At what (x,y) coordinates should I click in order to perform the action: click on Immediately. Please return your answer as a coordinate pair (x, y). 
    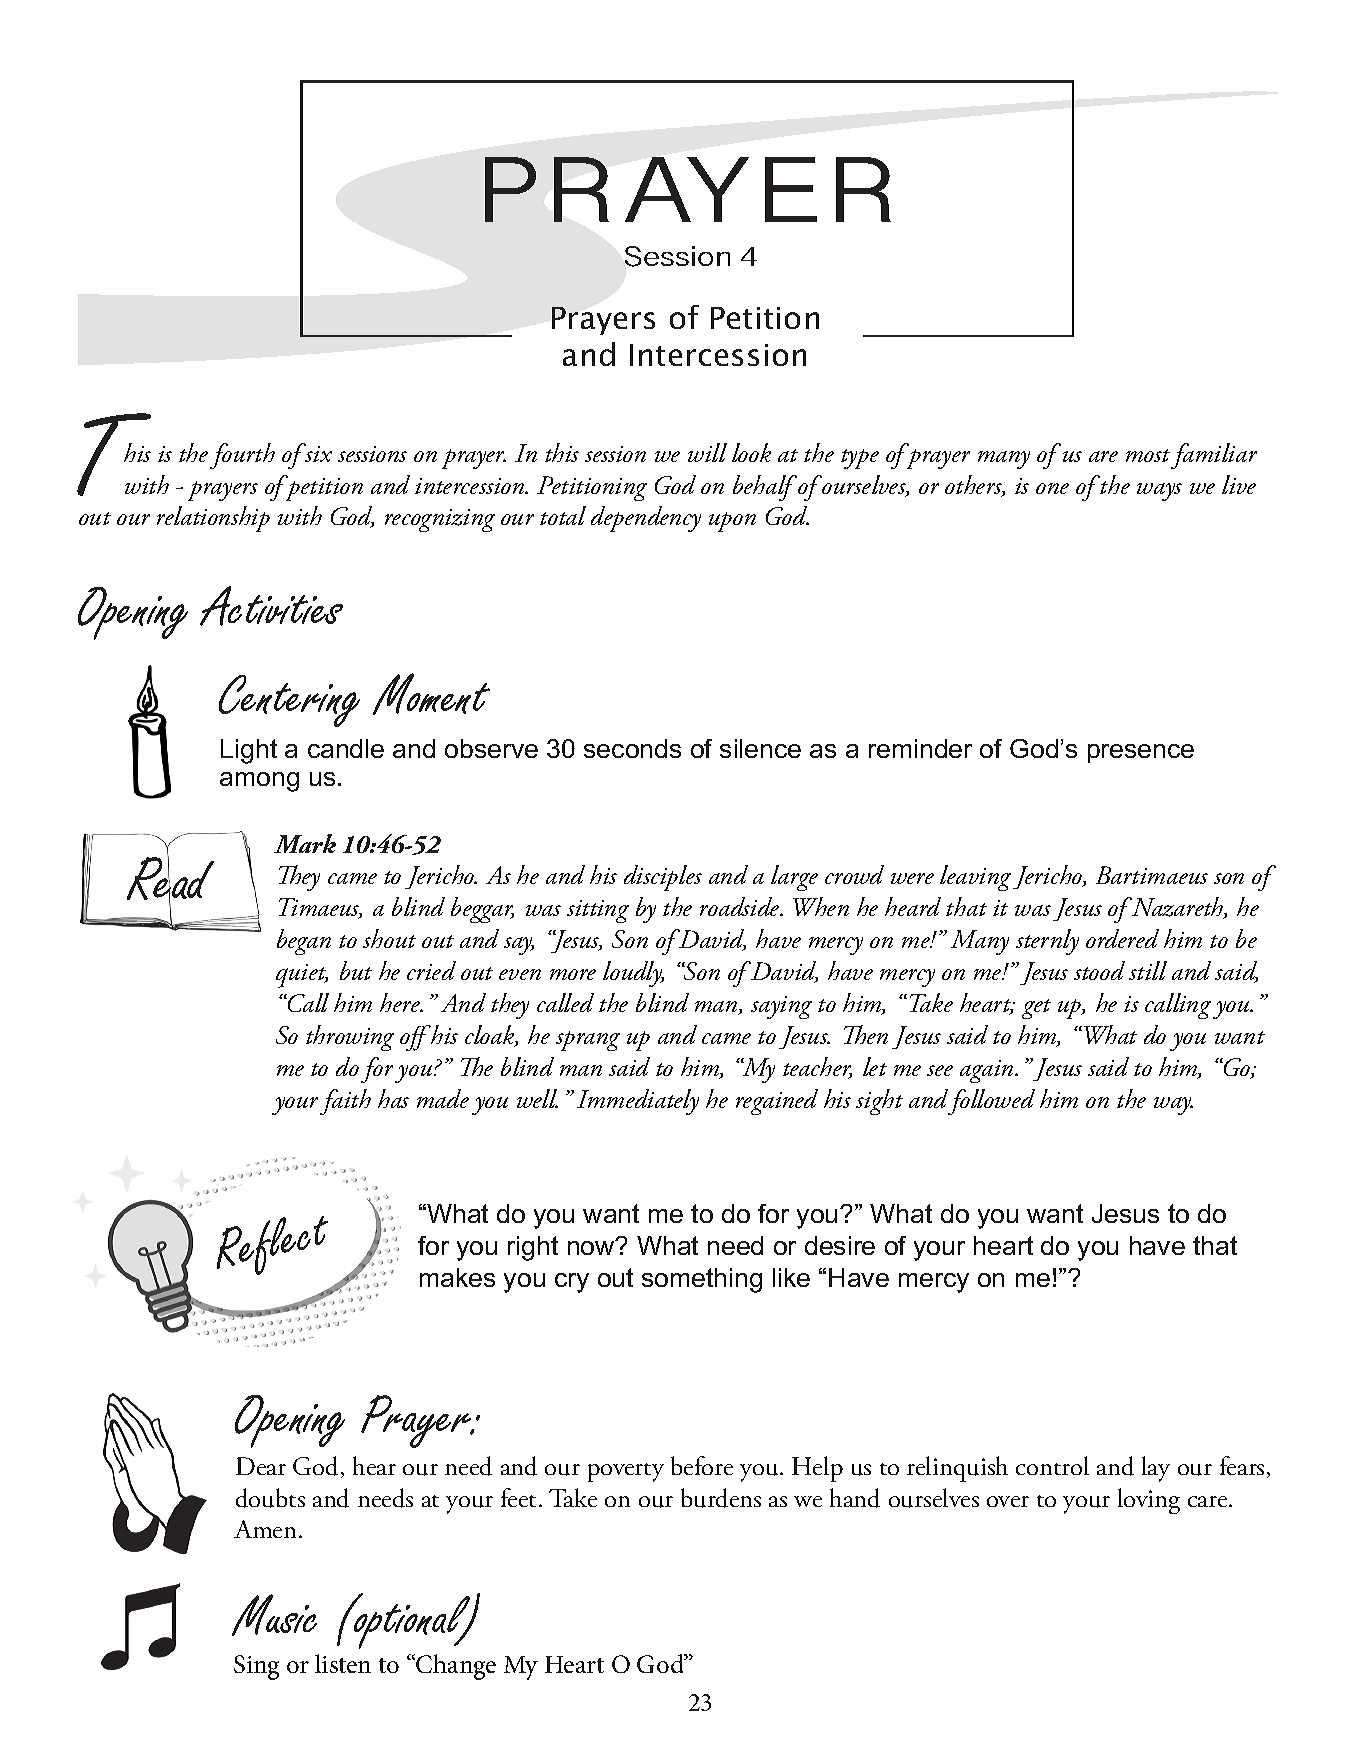
    Looking at the image, I should click on (638, 1102).
